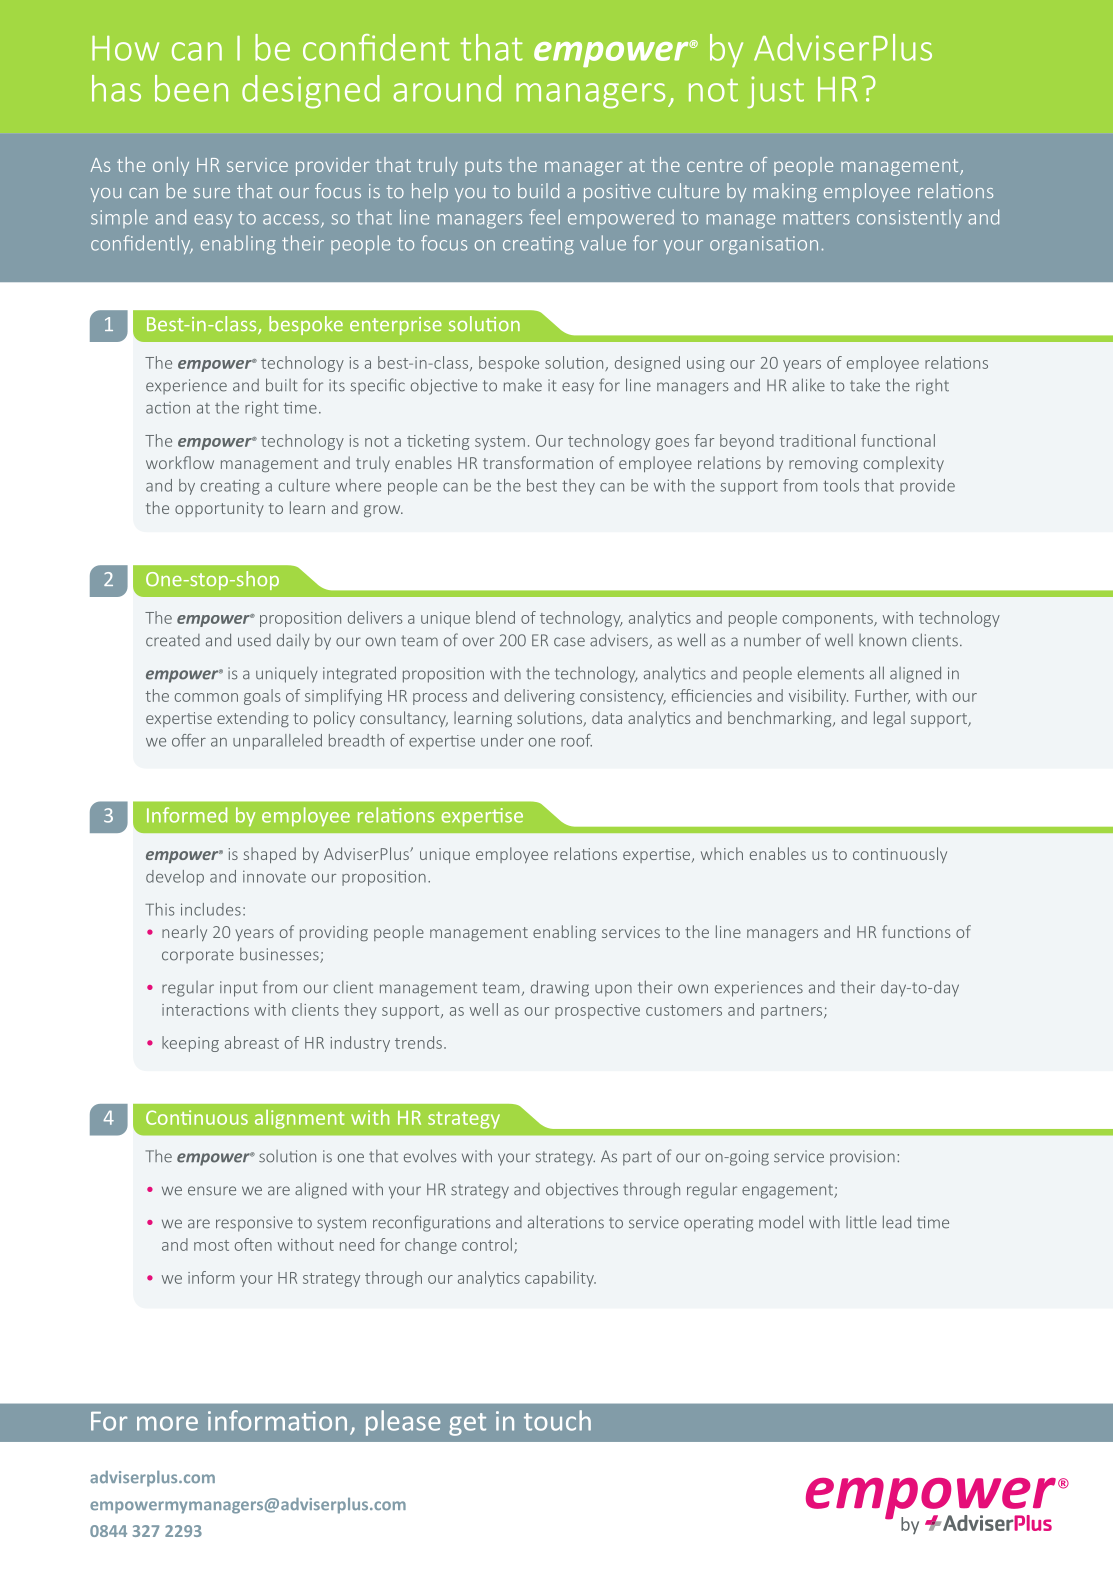 Image resolution: width=1113 pixels, height=1574 pixels. What do you see at coordinates (198, 956) in the screenshot?
I see `corporate` at bounding box center [198, 956].
